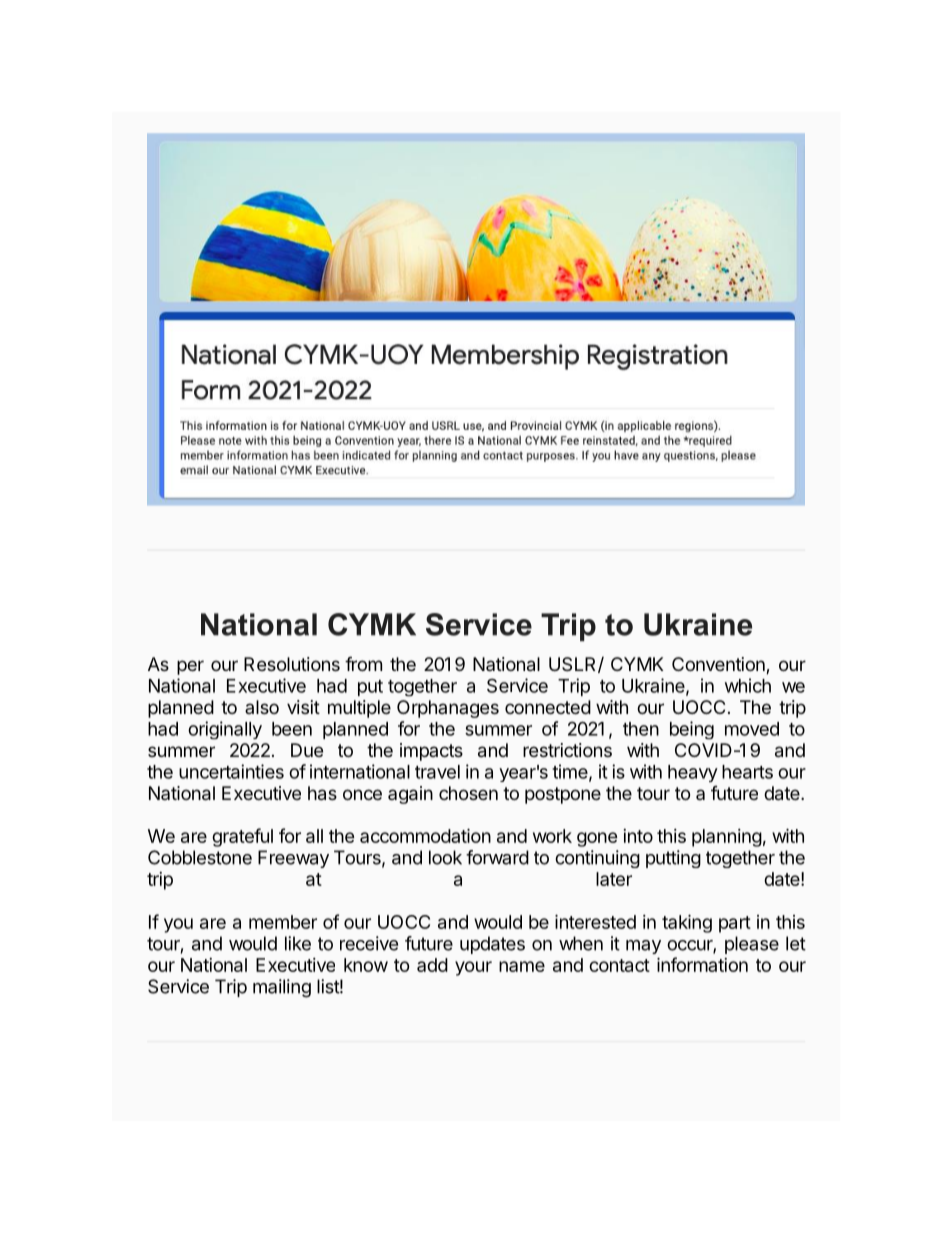 Image resolution: width=952 pixels, height=1233 pixels. Describe the element at coordinates (363, 663) in the screenshot. I see `from` at that location.
